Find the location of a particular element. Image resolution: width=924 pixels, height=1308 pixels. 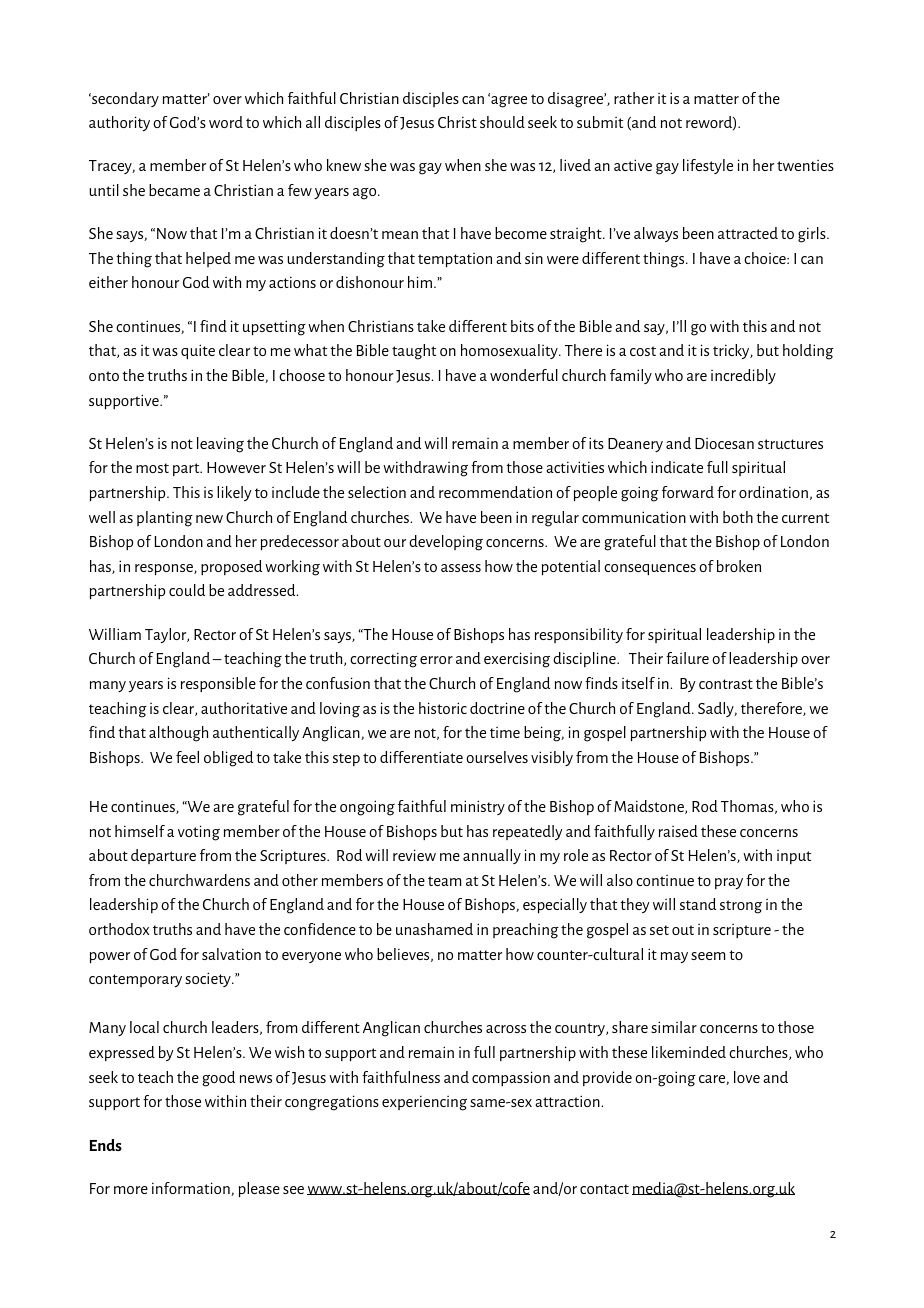

voting is located at coordinates (199, 833).
